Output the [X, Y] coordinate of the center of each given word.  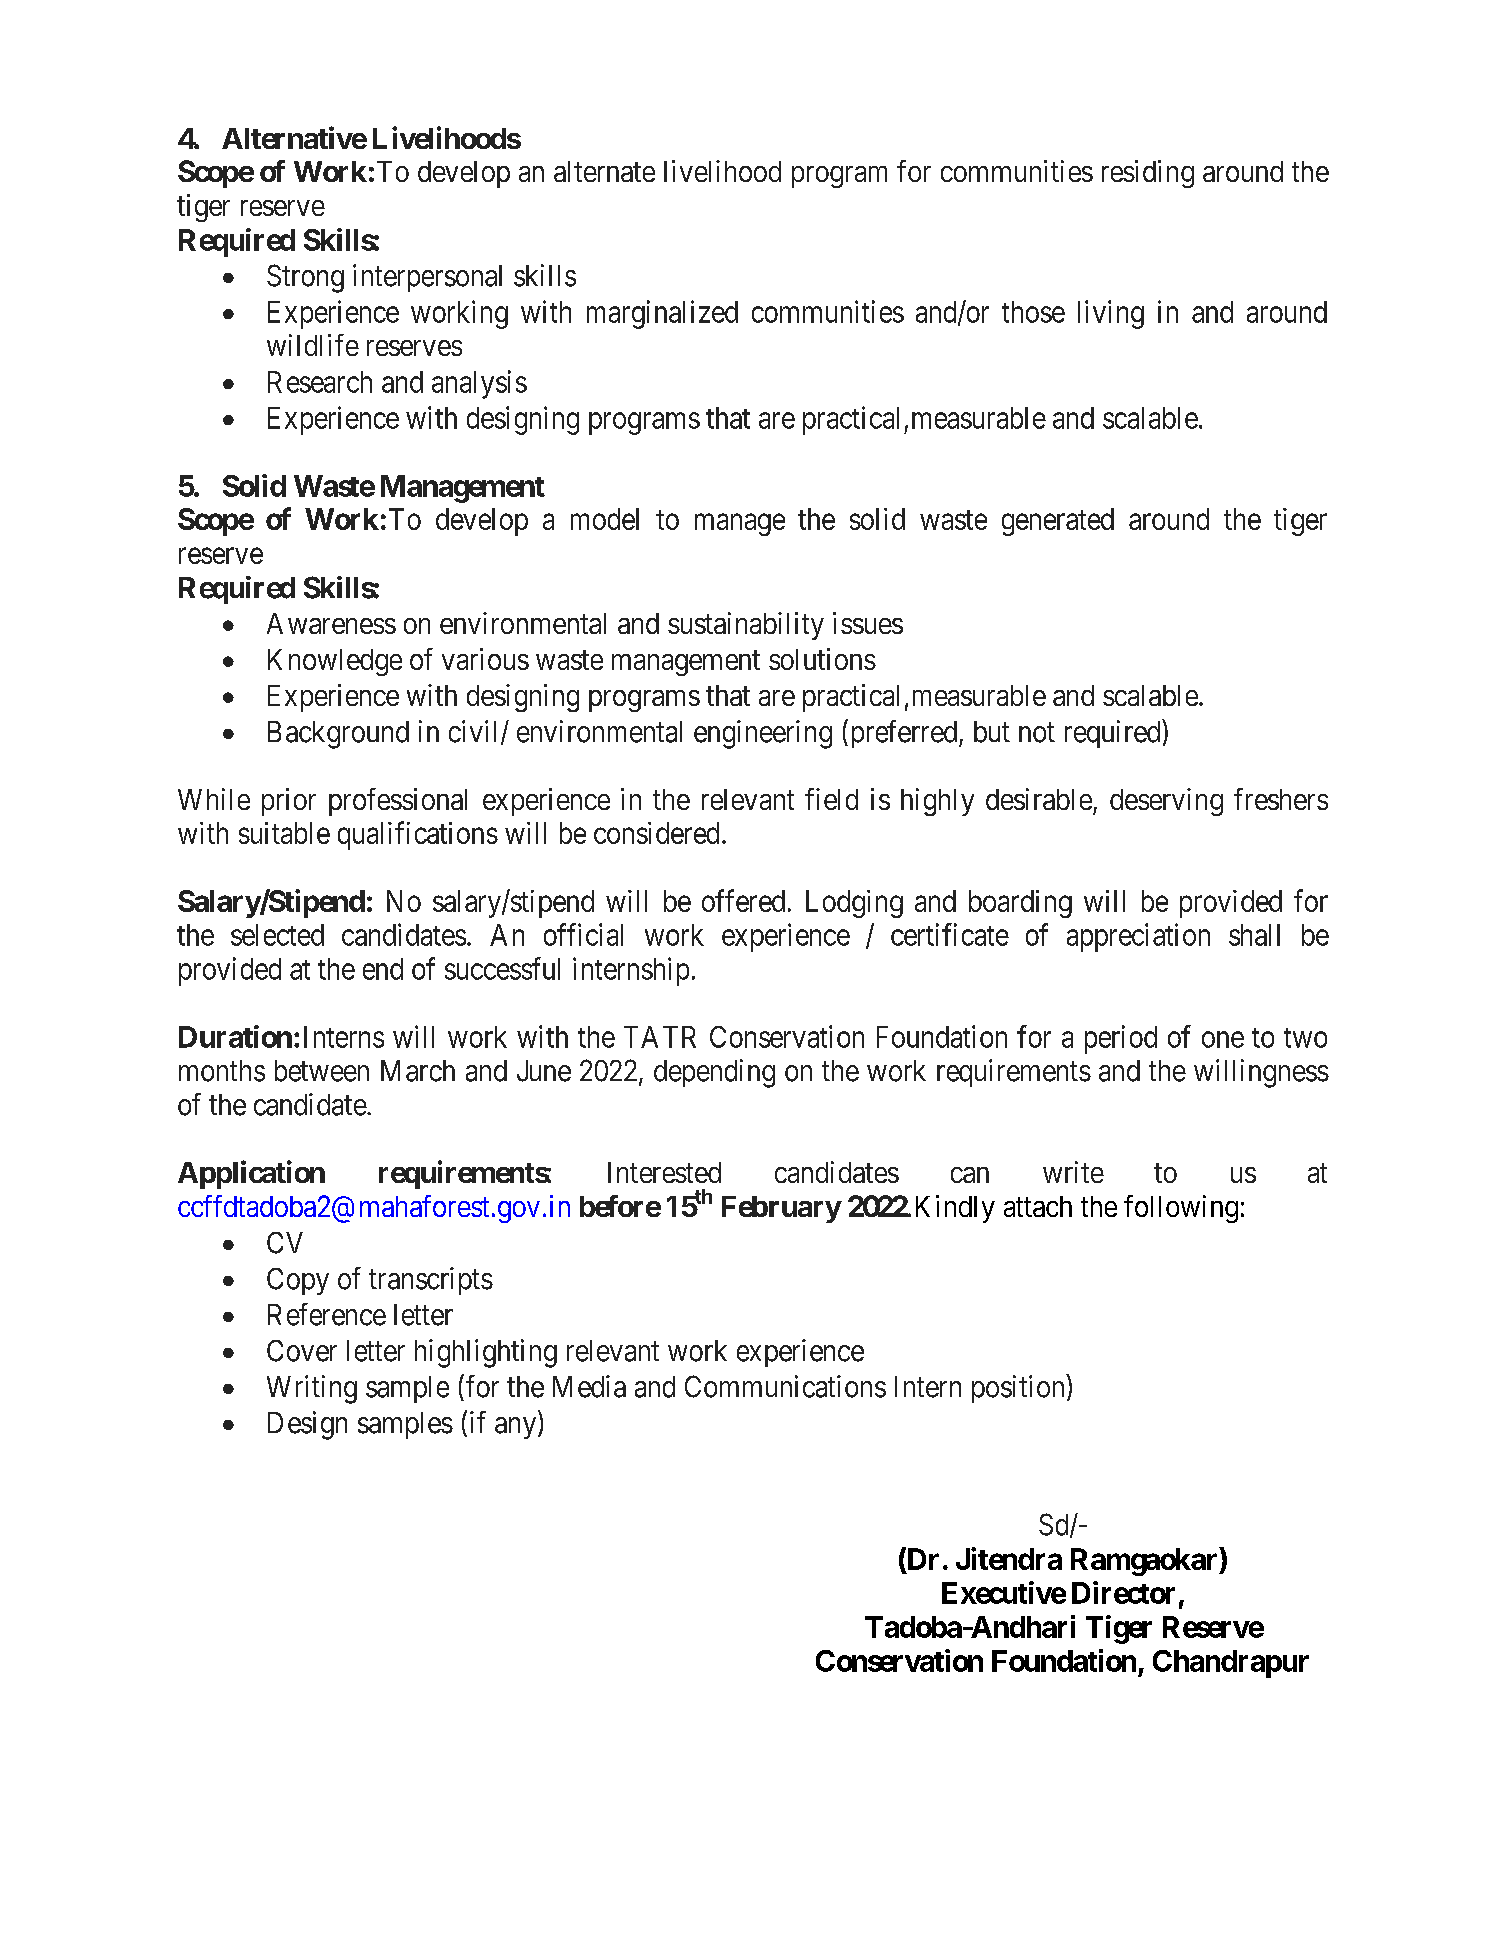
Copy [298, 1281]
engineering [763, 734]
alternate [604, 171]
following [1181, 1209]
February [781, 1209]
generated [1058, 522]
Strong [305, 278]
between [322, 1071]
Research [320, 382]
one [1223, 1039]
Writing [312, 1389]
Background [338, 735]
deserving [1166, 802]
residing [1148, 174]
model [605, 519]
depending [714, 1073]
